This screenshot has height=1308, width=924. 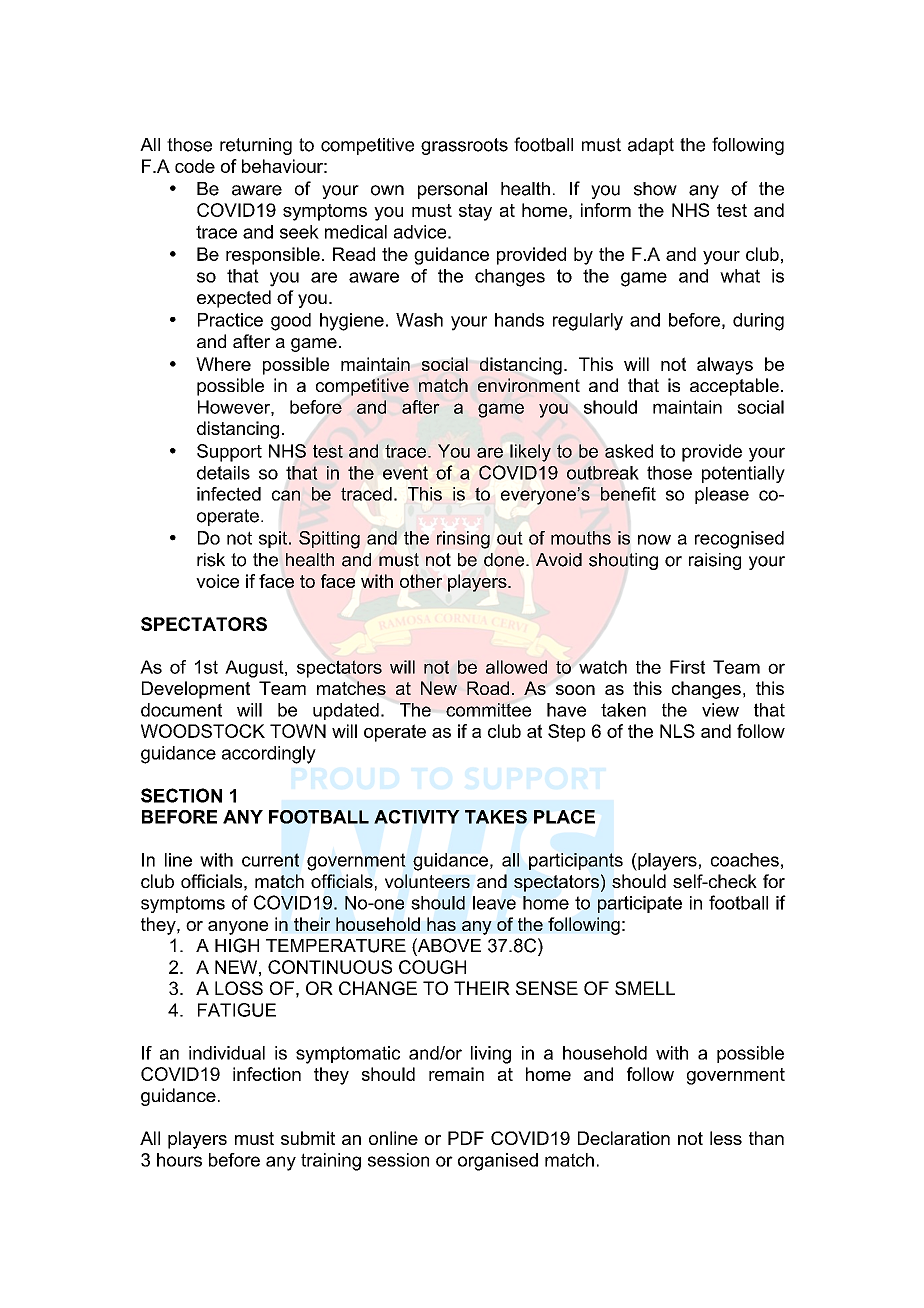 What do you see at coordinates (726, 1138) in the screenshot?
I see `less` at bounding box center [726, 1138].
